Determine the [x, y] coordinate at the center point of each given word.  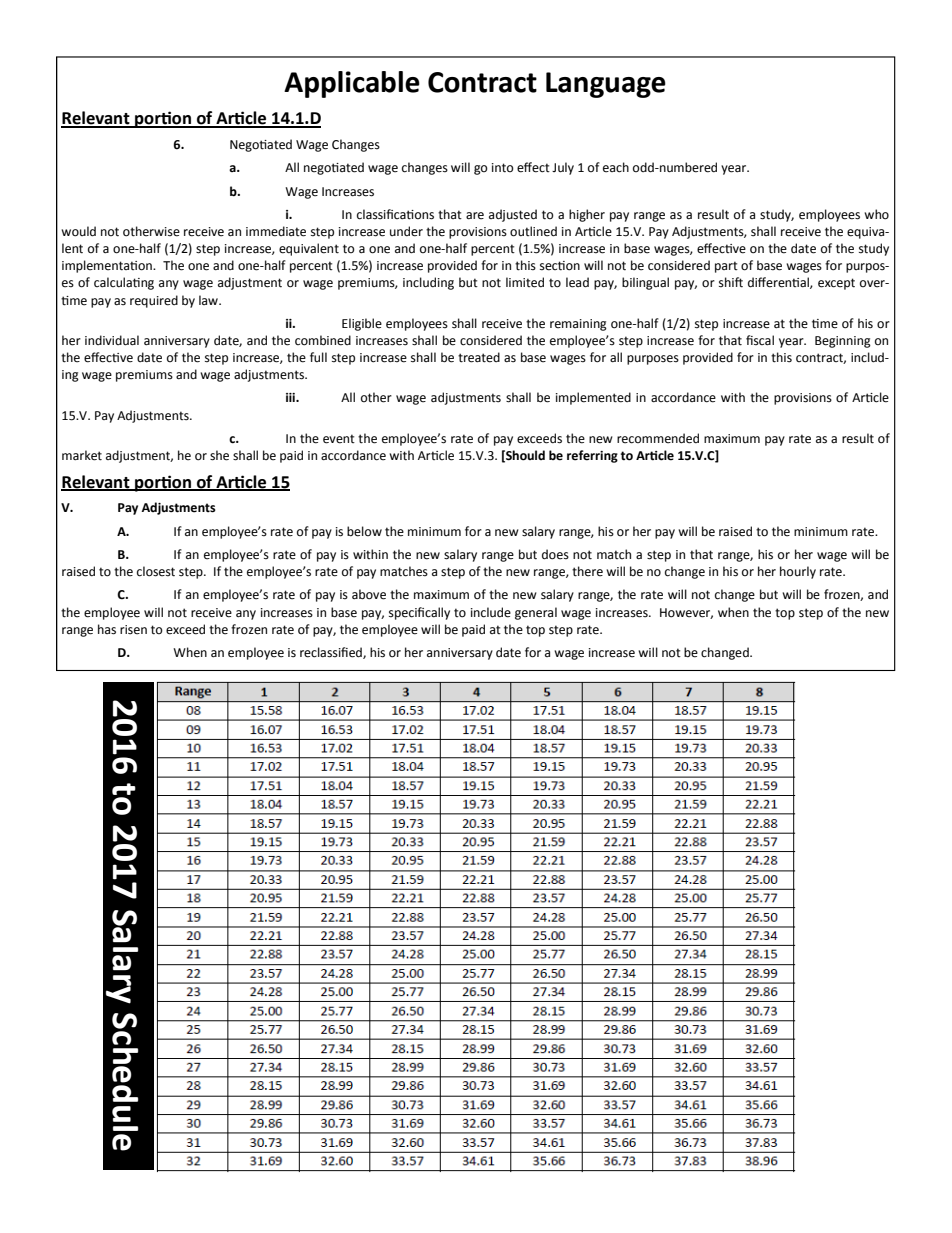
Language [606, 85]
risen [133, 630]
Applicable [352, 84]
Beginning [843, 342]
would [78, 231]
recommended [658, 438]
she [219, 455]
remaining [578, 325]
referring [592, 456]
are [475, 216]
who [876, 214]
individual [112, 340]
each [616, 167]
